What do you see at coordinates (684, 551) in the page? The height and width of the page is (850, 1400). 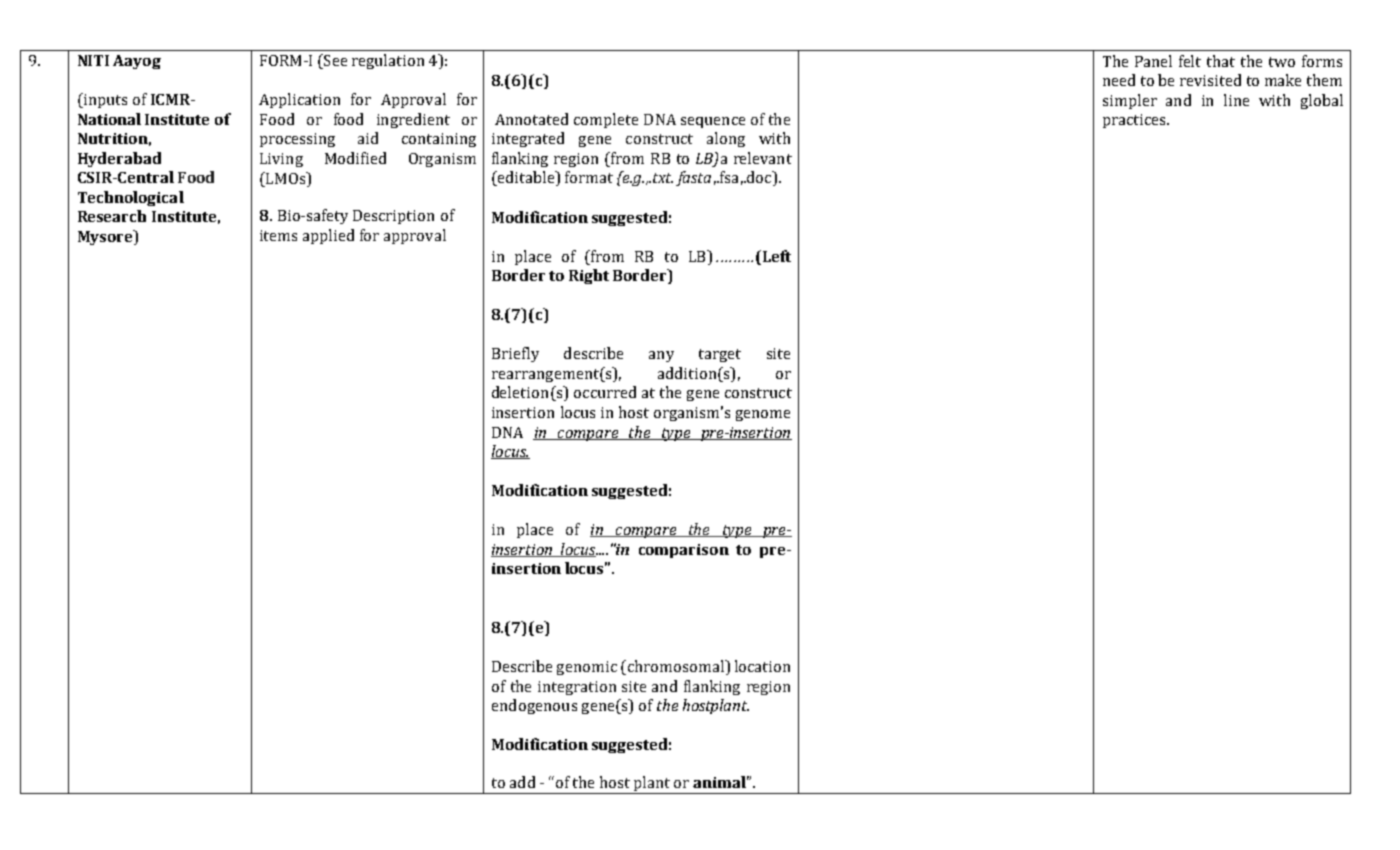 I see `comparison` at bounding box center [684, 551].
